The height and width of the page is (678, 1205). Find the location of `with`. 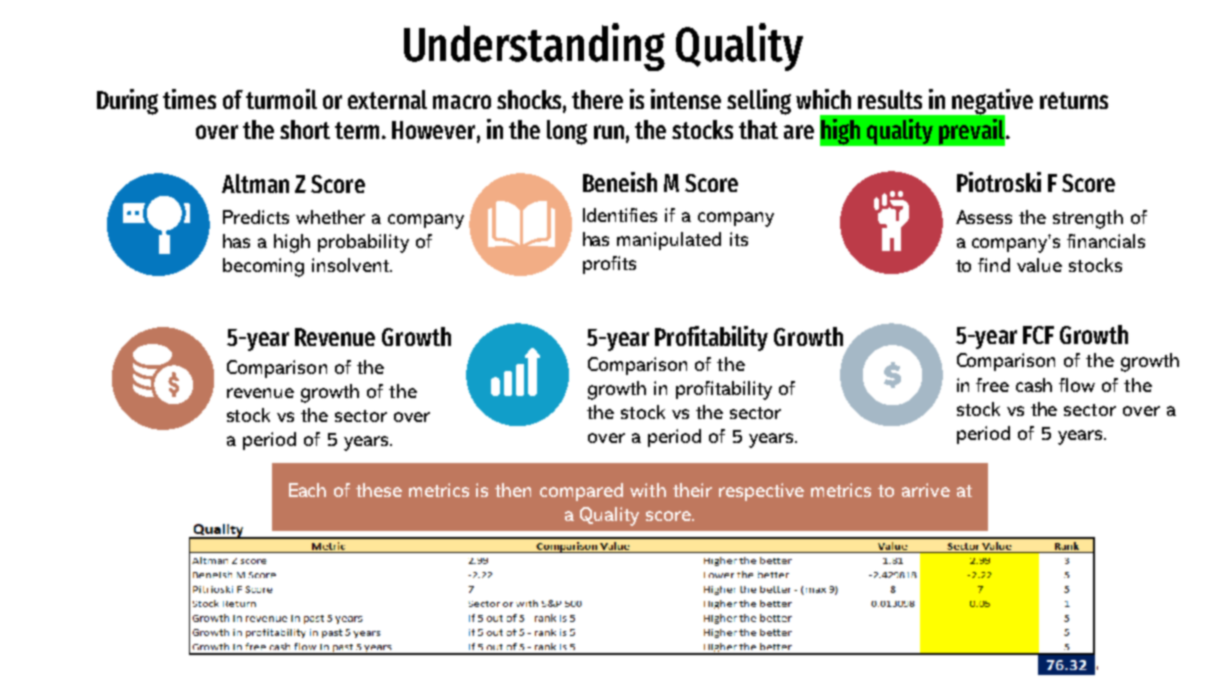

with is located at coordinates (648, 490).
